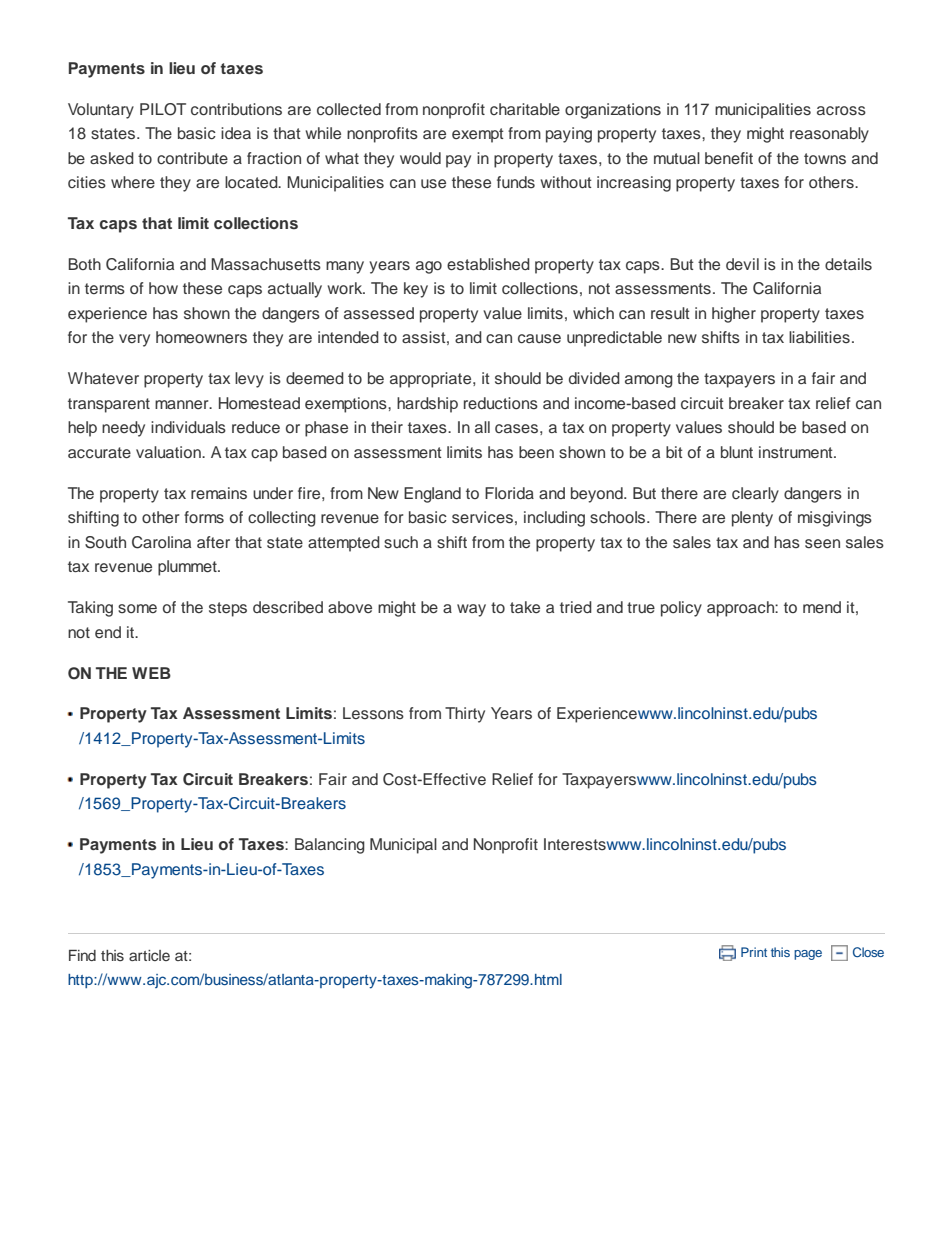 The width and height of the screenshot is (952, 1233). What do you see at coordinates (192, 158) in the screenshot?
I see `contribute` at bounding box center [192, 158].
